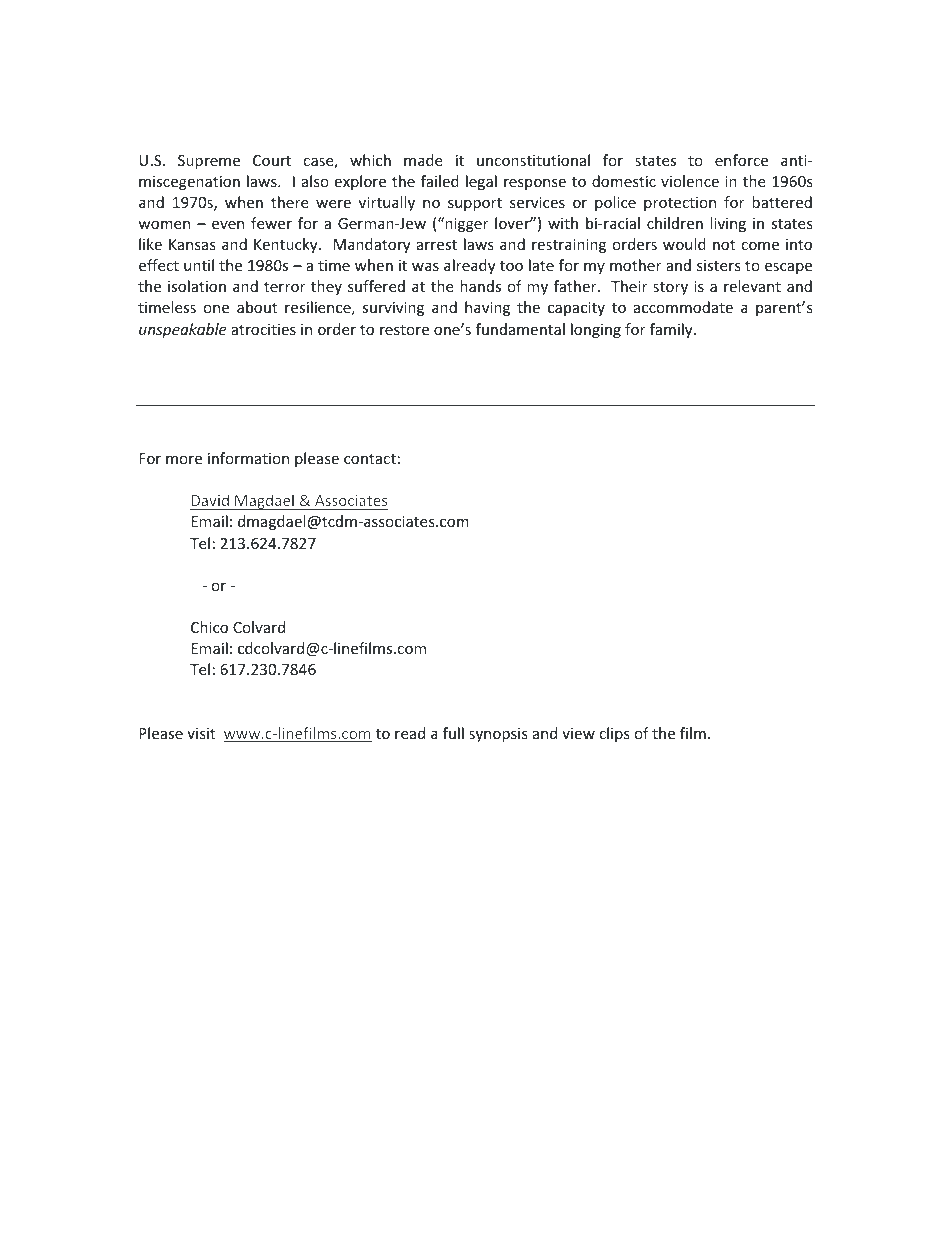 The width and height of the page is (952, 1233). I want to click on violence, so click(690, 181).
